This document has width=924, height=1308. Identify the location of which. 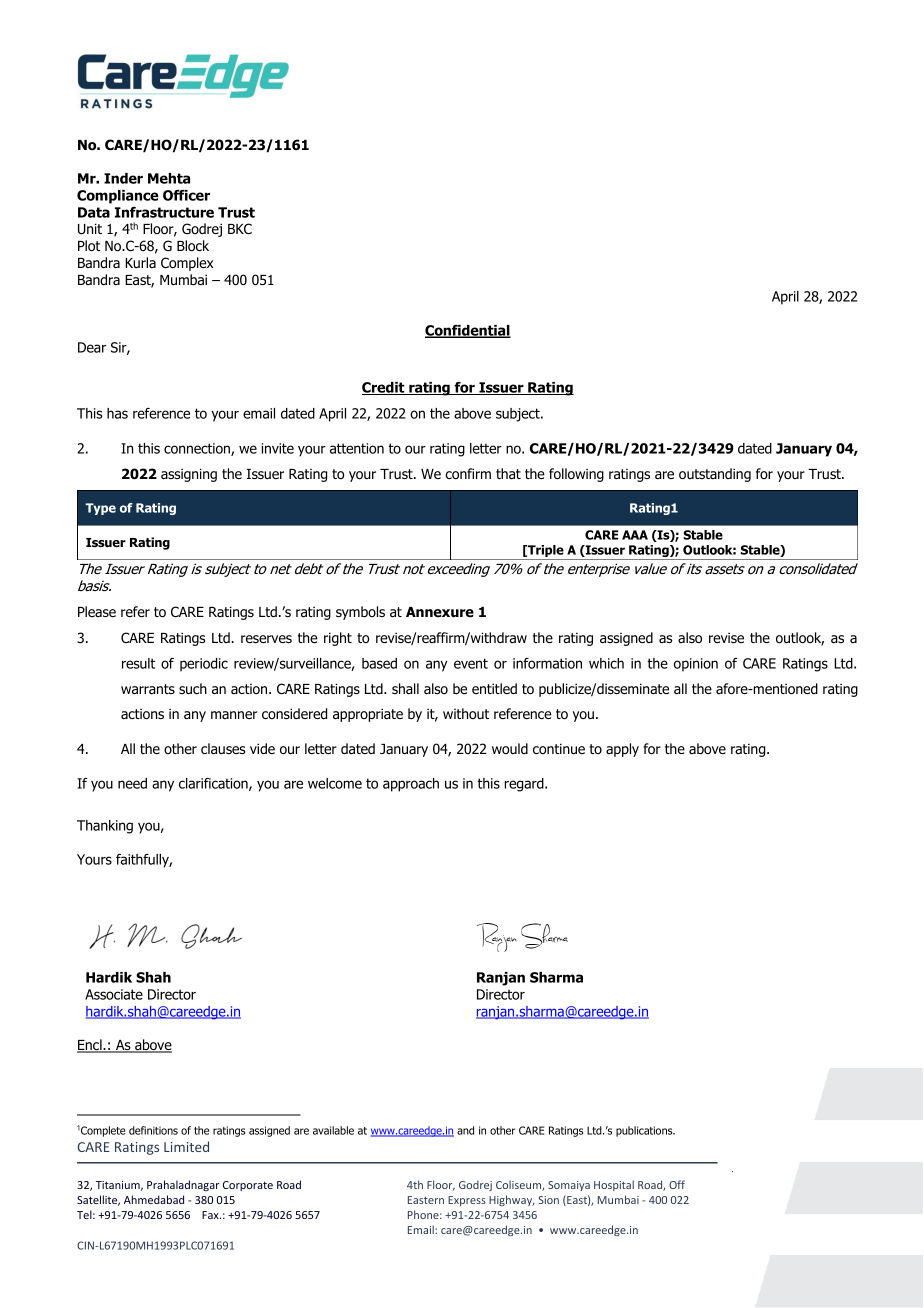
(606, 663).
